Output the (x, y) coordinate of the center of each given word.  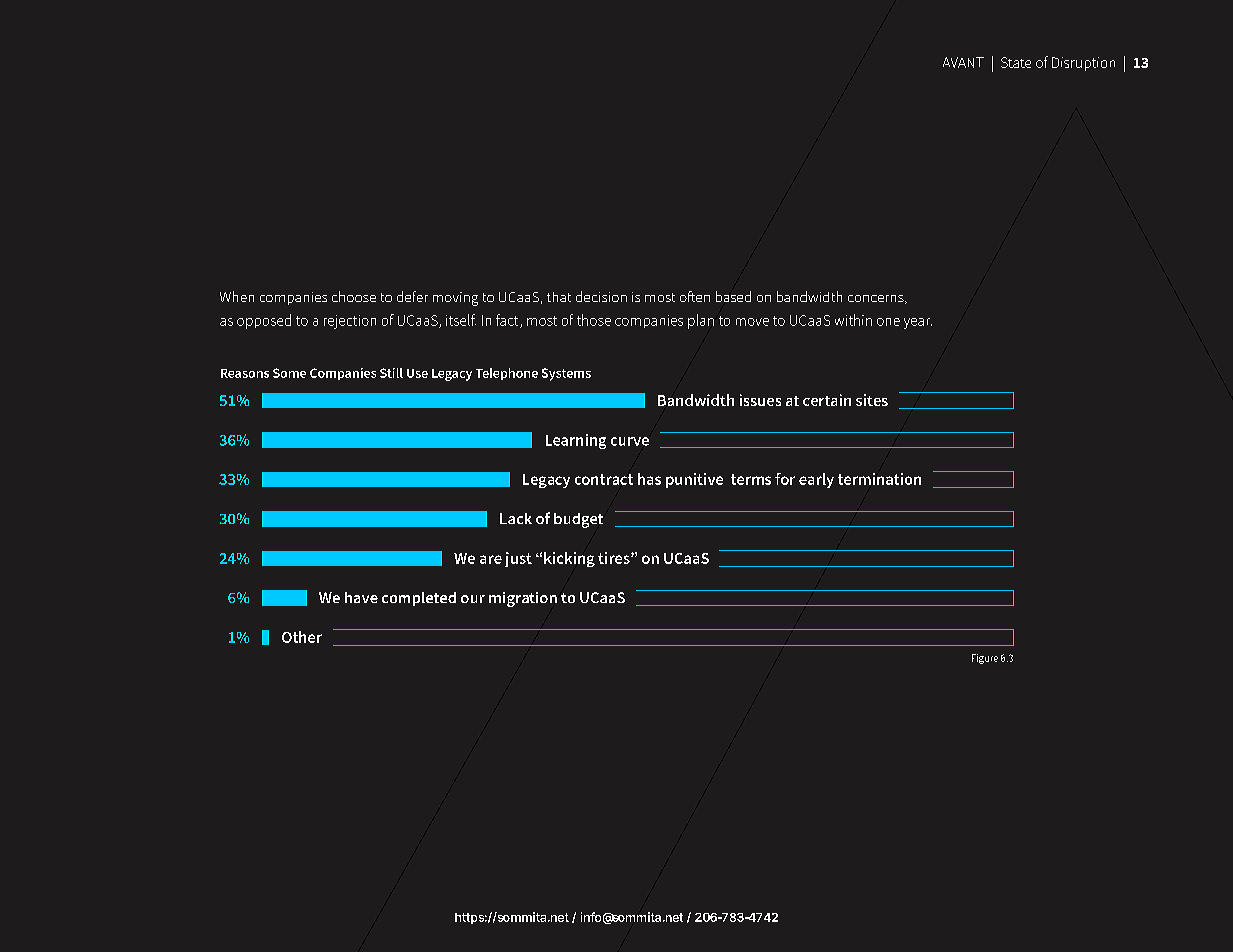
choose (354, 296)
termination (879, 479)
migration (523, 599)
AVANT (963, 62)
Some (289, 373)
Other (302, 637)
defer (412, 296)
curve (630, 441)
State (1016, 62)
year (918, 323)
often (695, 296)
